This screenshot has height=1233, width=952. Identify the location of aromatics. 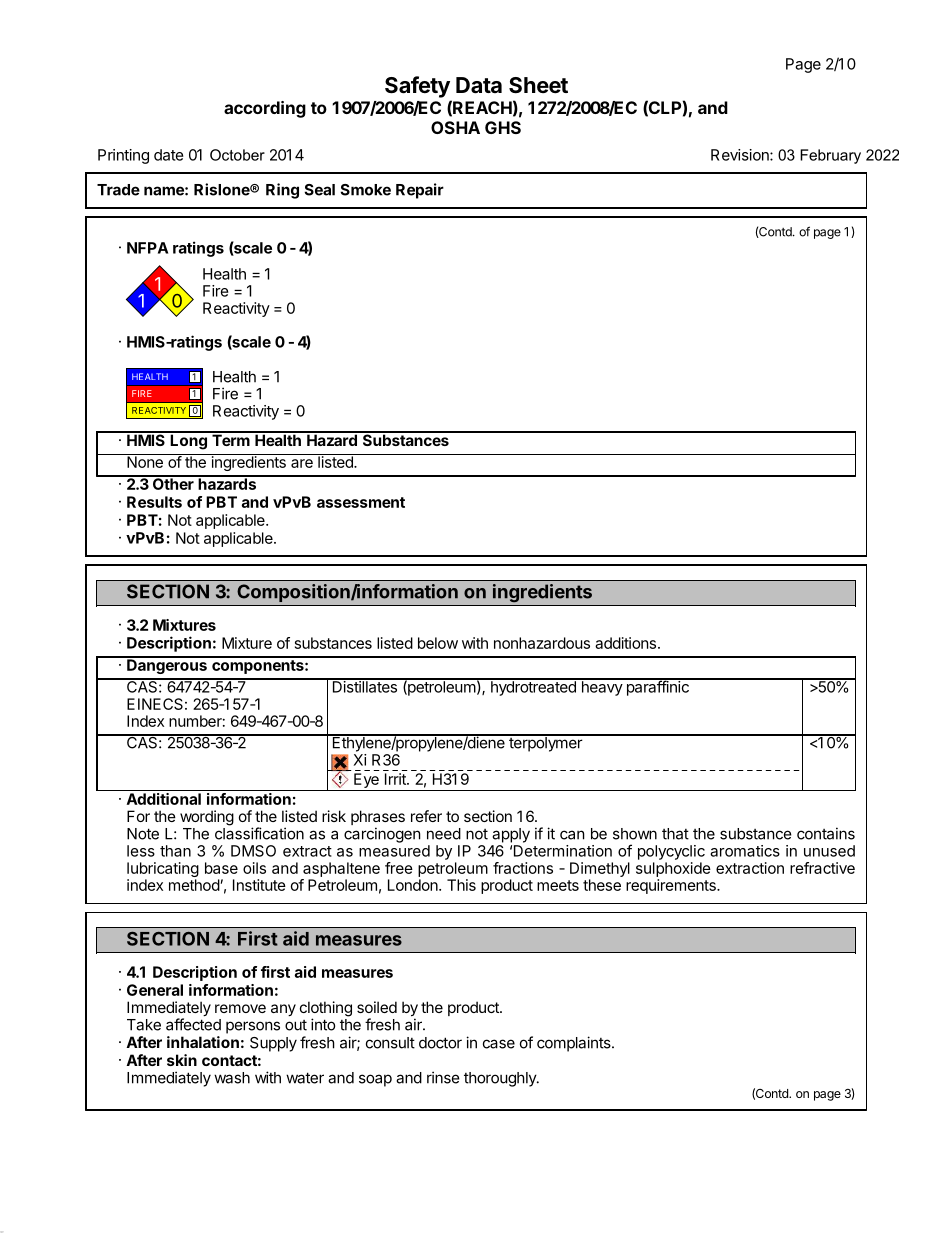
(745, 851).
